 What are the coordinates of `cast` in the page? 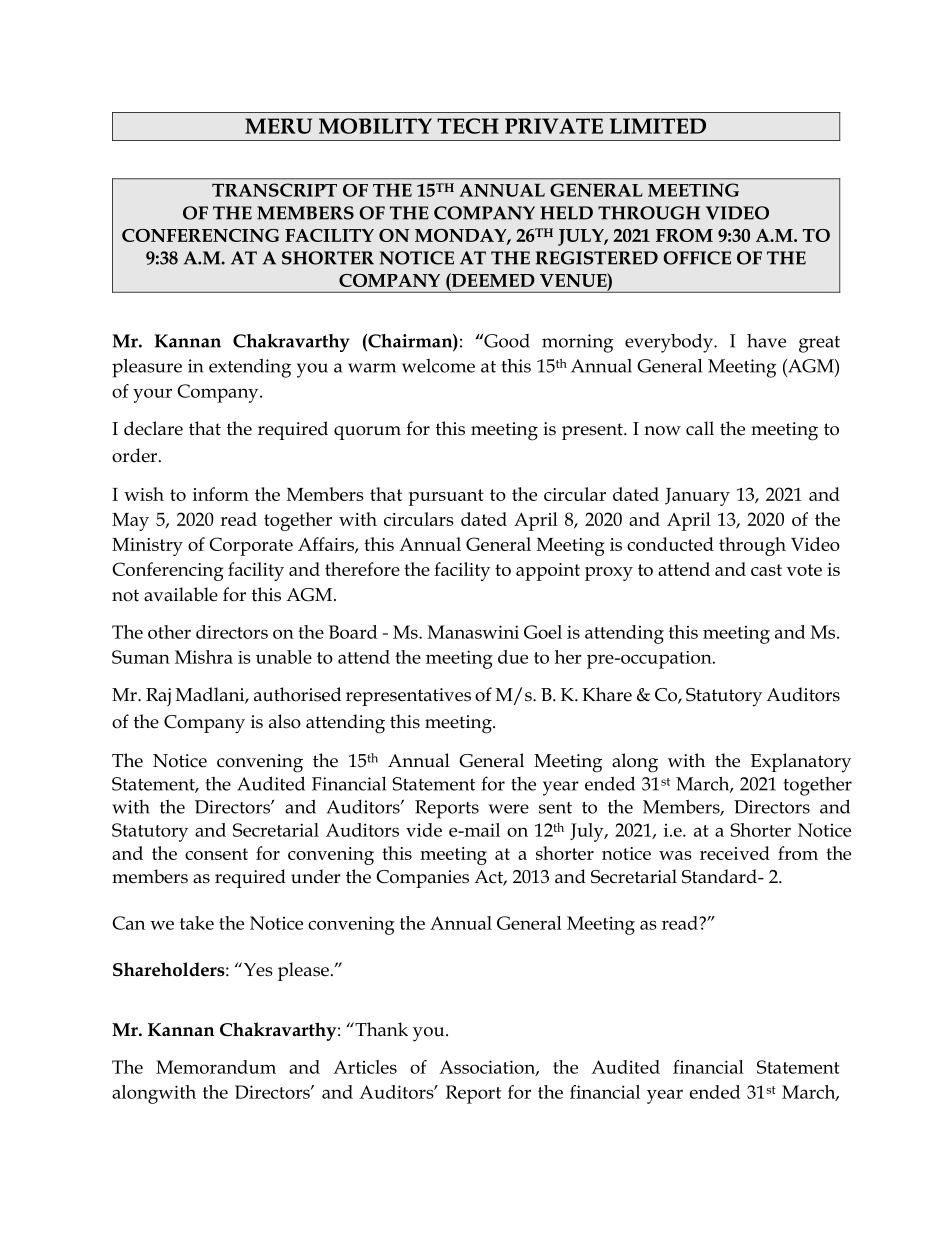 It's located at (766, 570).
